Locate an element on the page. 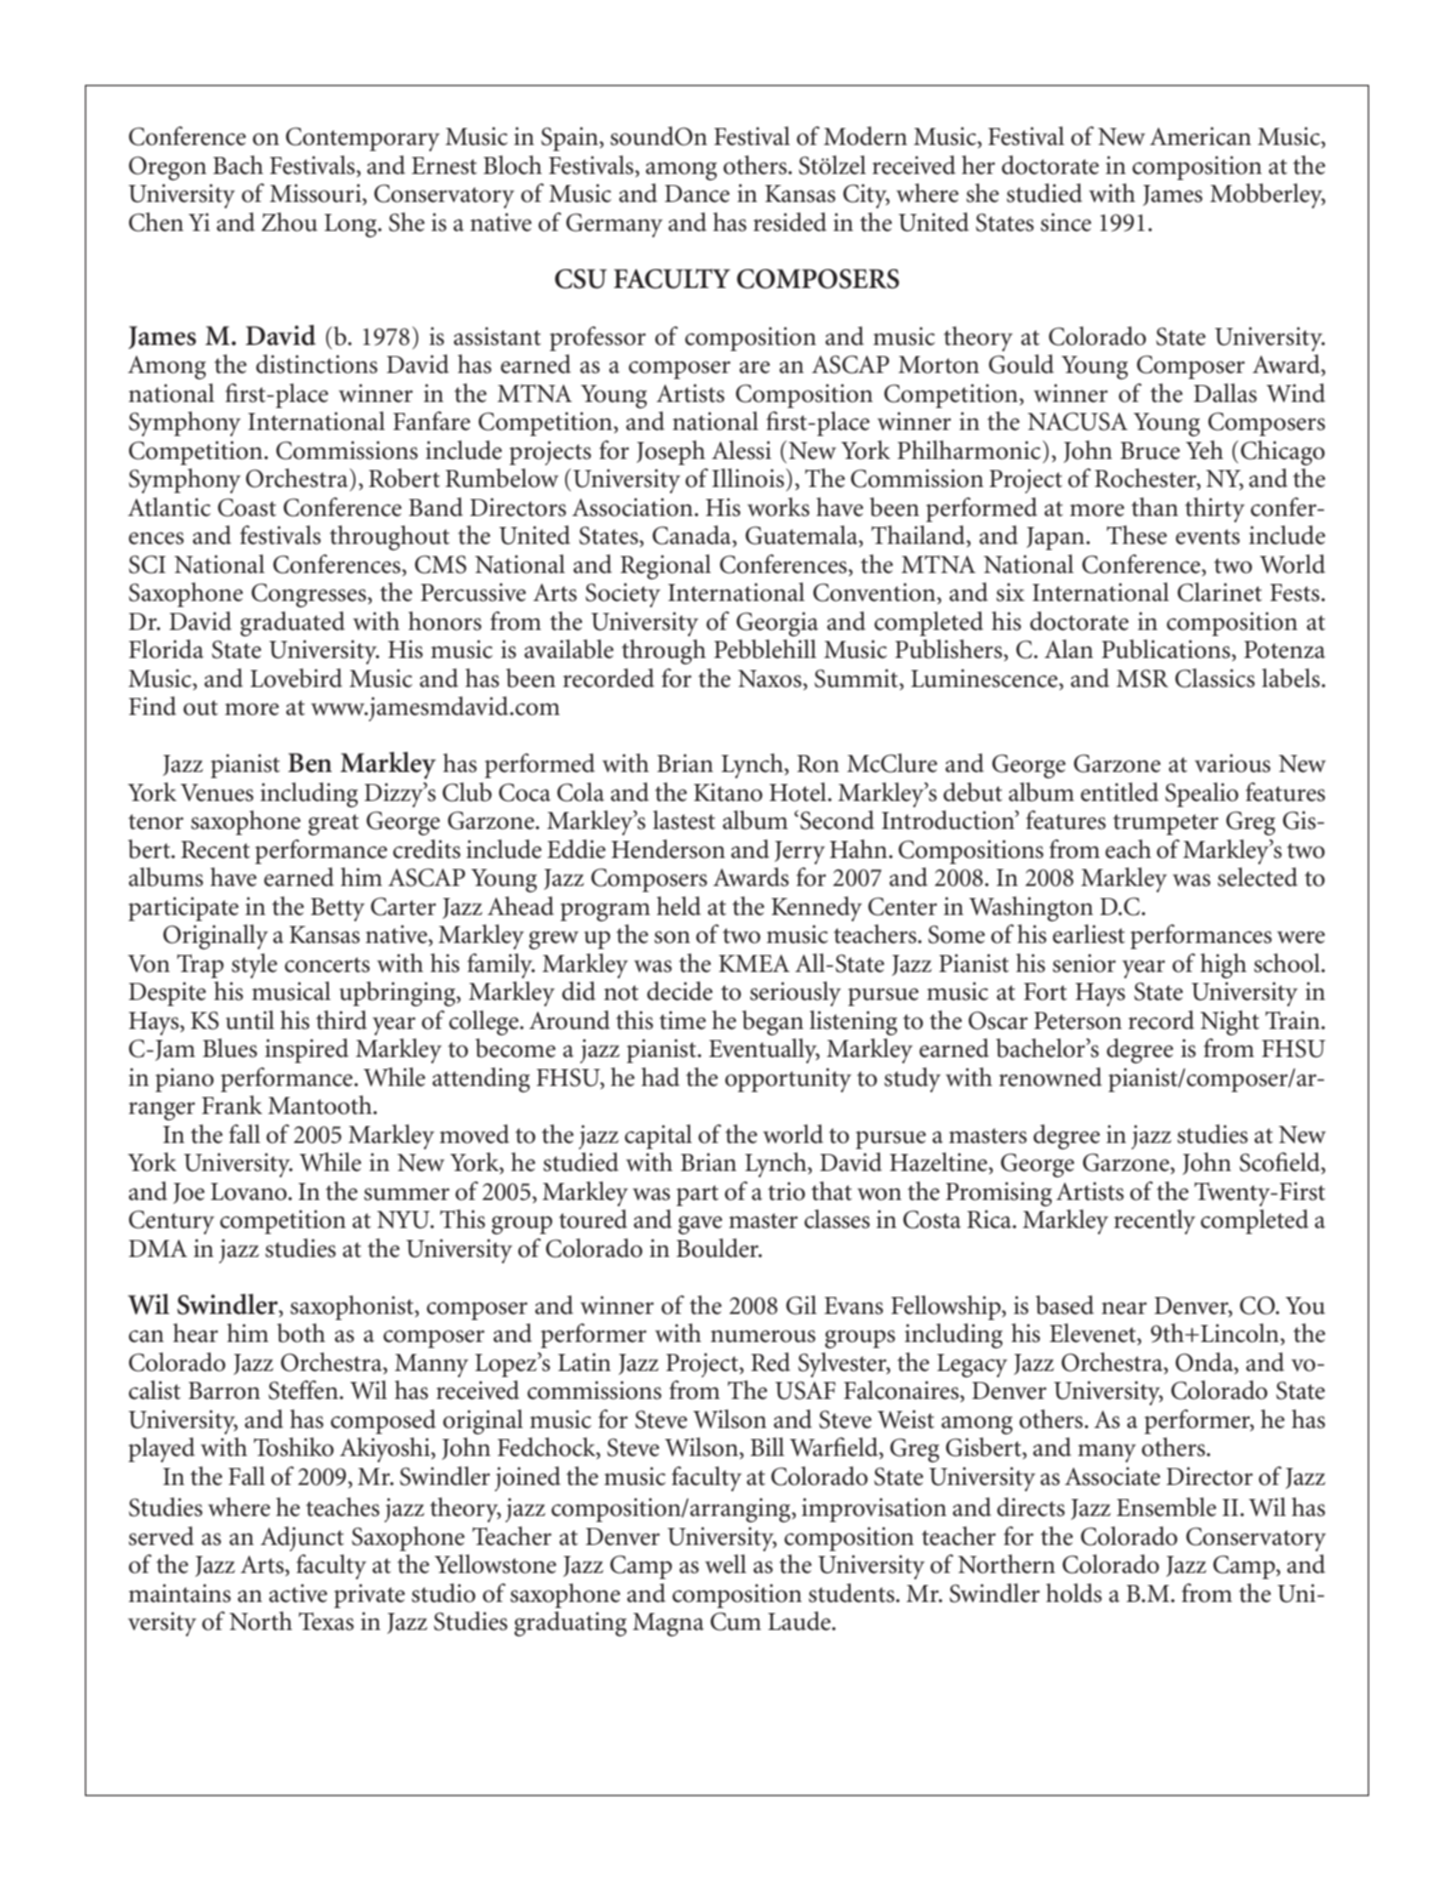  Zhou is located at coordinates (289, 222).
